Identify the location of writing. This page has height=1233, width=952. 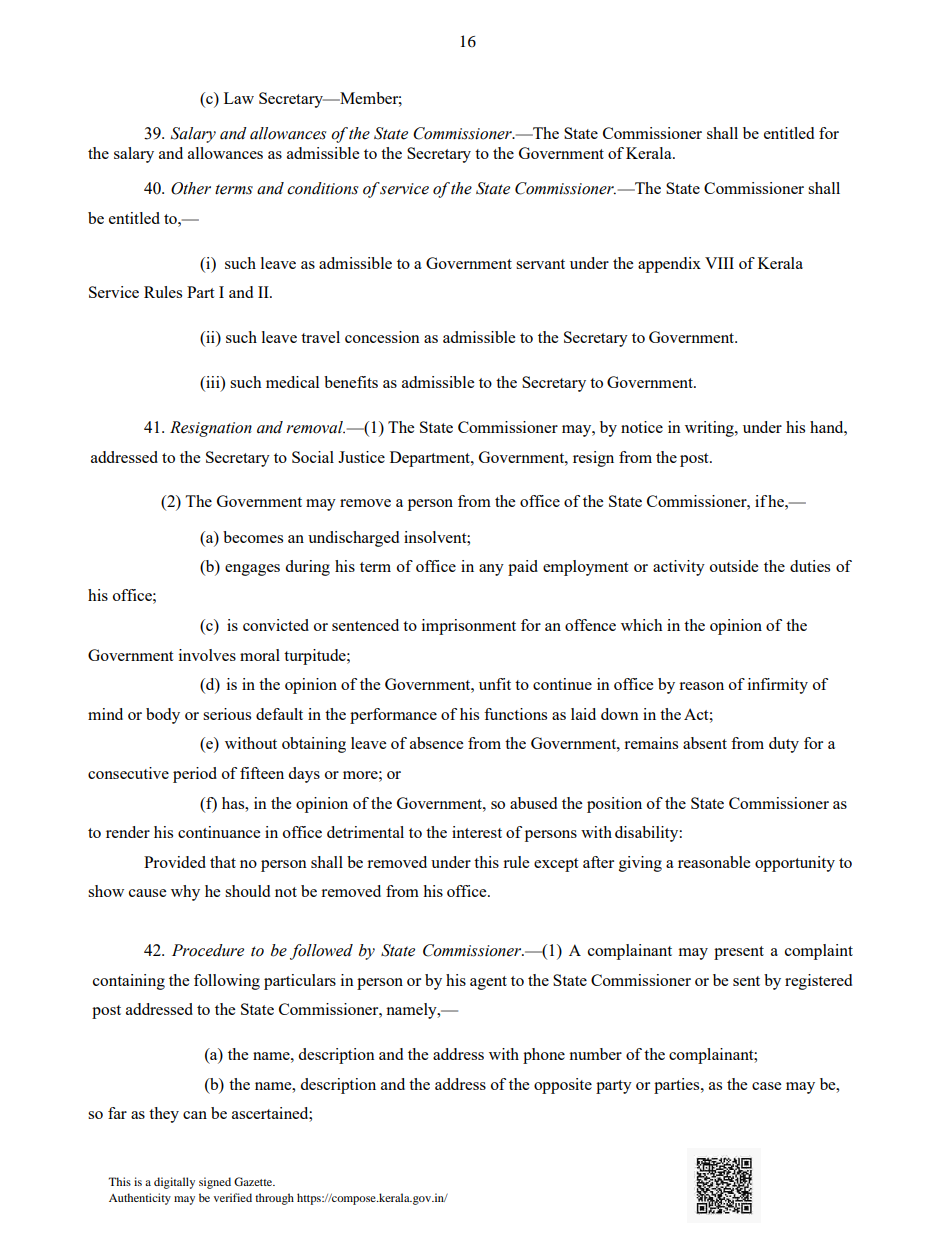
(710, 429).
